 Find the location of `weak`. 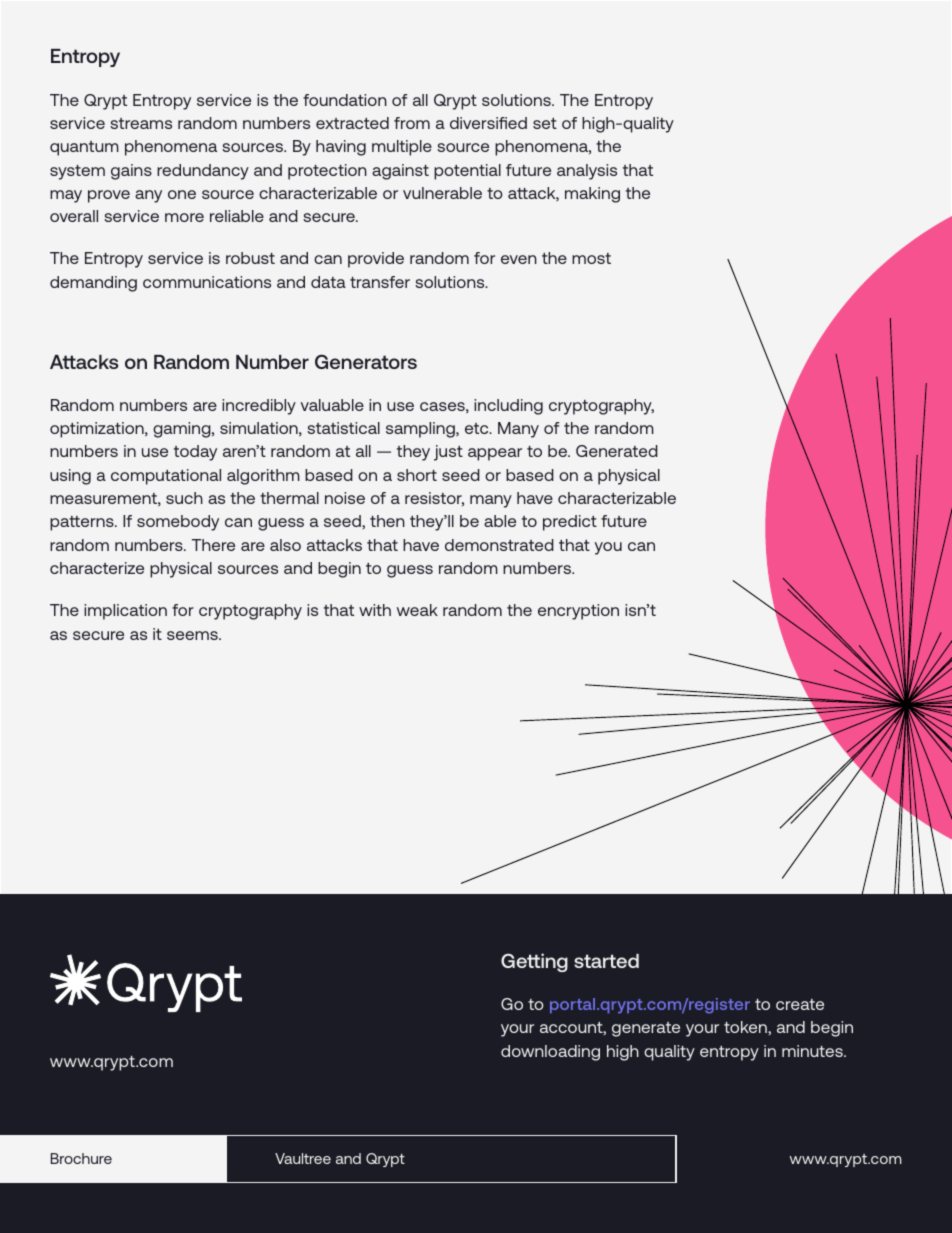

weak is located at coordinates (417, 610).
